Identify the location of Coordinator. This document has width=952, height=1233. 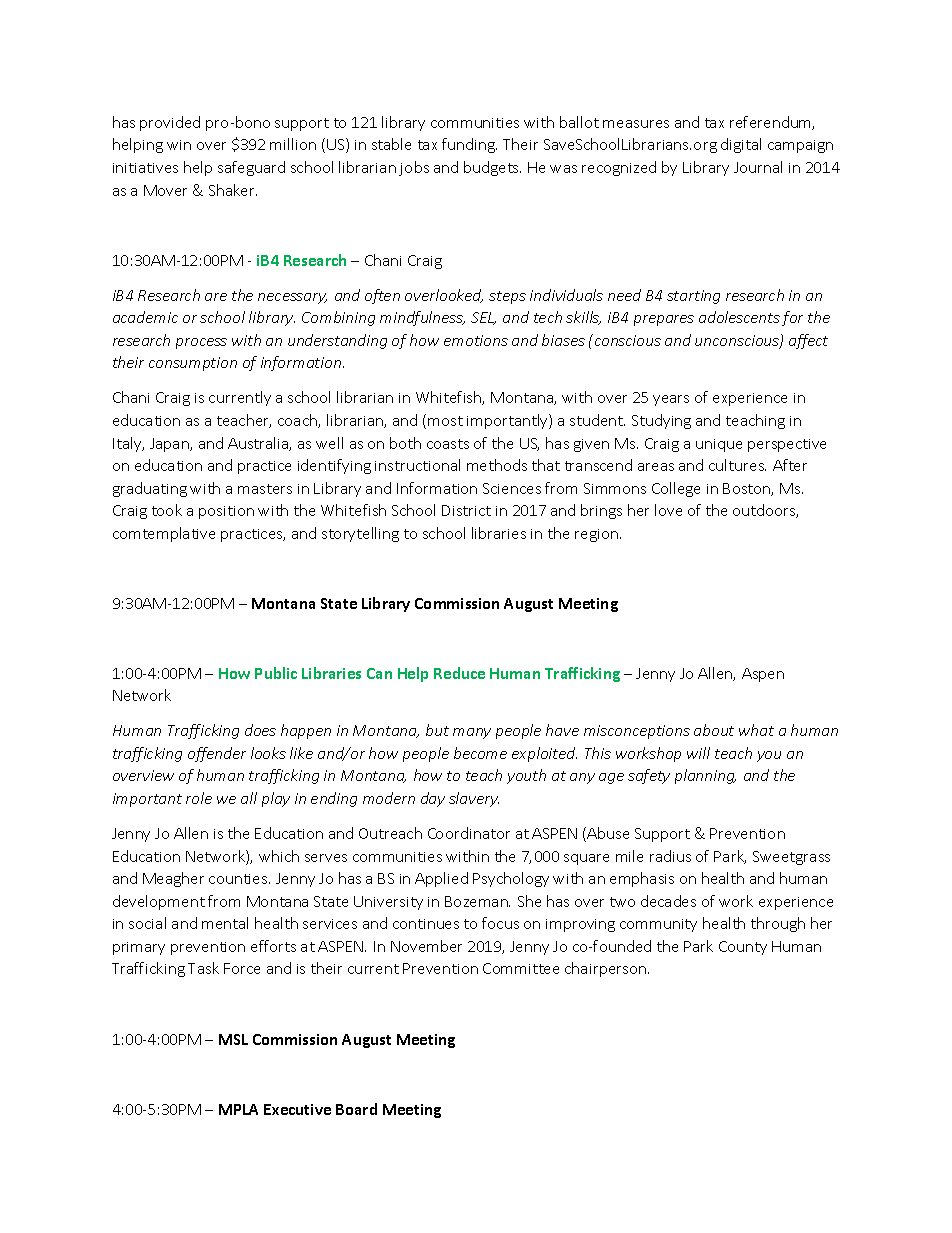
(469, 833).
